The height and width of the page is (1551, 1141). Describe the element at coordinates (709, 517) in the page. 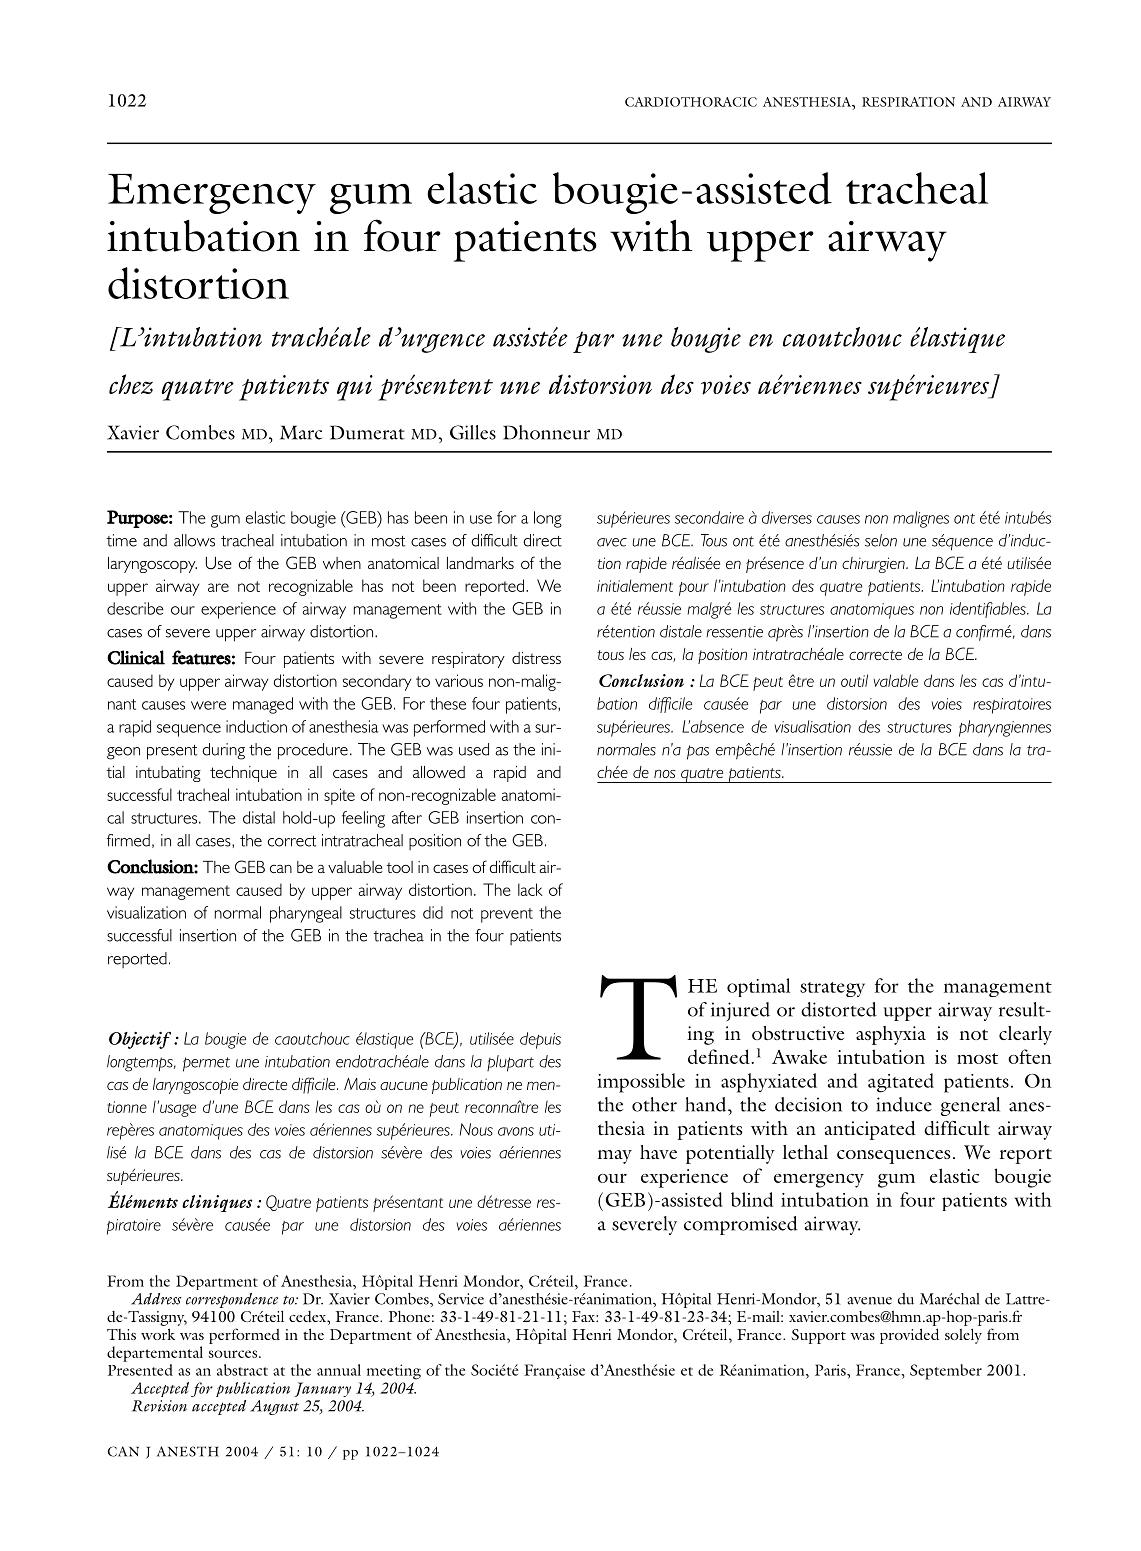

I see `secondaire` at that location.
